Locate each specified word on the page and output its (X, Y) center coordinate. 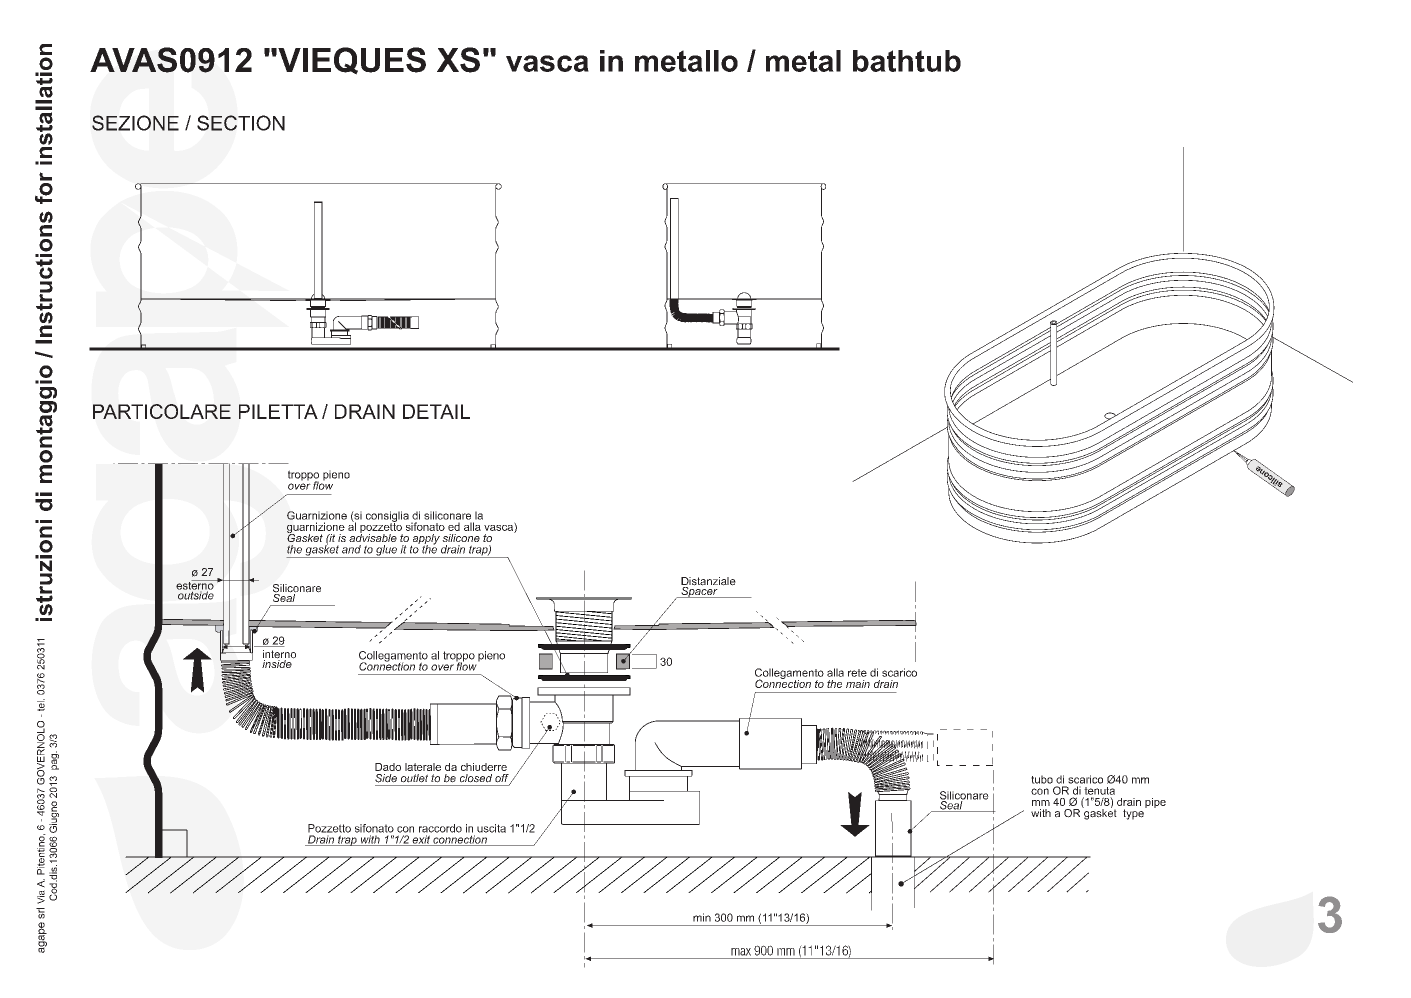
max (741, 952)
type (1134, 813)
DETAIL (436, 411)
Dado (388, 767)
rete (857, 673)
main (858, 684)
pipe (1155, 803)
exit (421, 840)
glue (386, 551)
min (702, 917)
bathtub (907, 61)
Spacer (699, 591)
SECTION (241, 123)
